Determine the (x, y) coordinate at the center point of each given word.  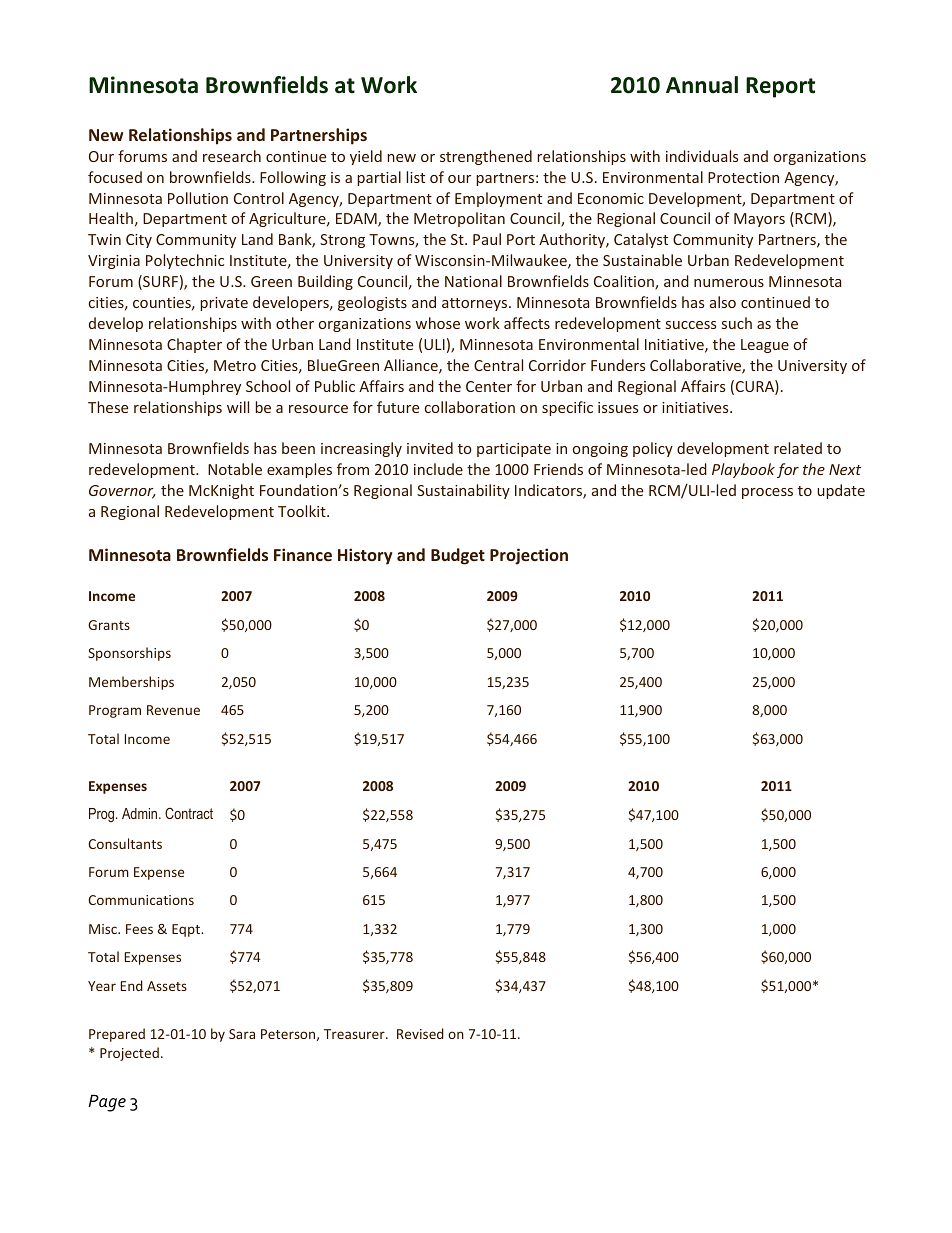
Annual (702, 85)
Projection (529, 556)
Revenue (173, 710)
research (232, 156)
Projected (129, 1054)
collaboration (470, 407)
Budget (458, 556)
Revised (420, 1033)
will (238, 407)
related (798, 448)
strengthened (486, 157)
